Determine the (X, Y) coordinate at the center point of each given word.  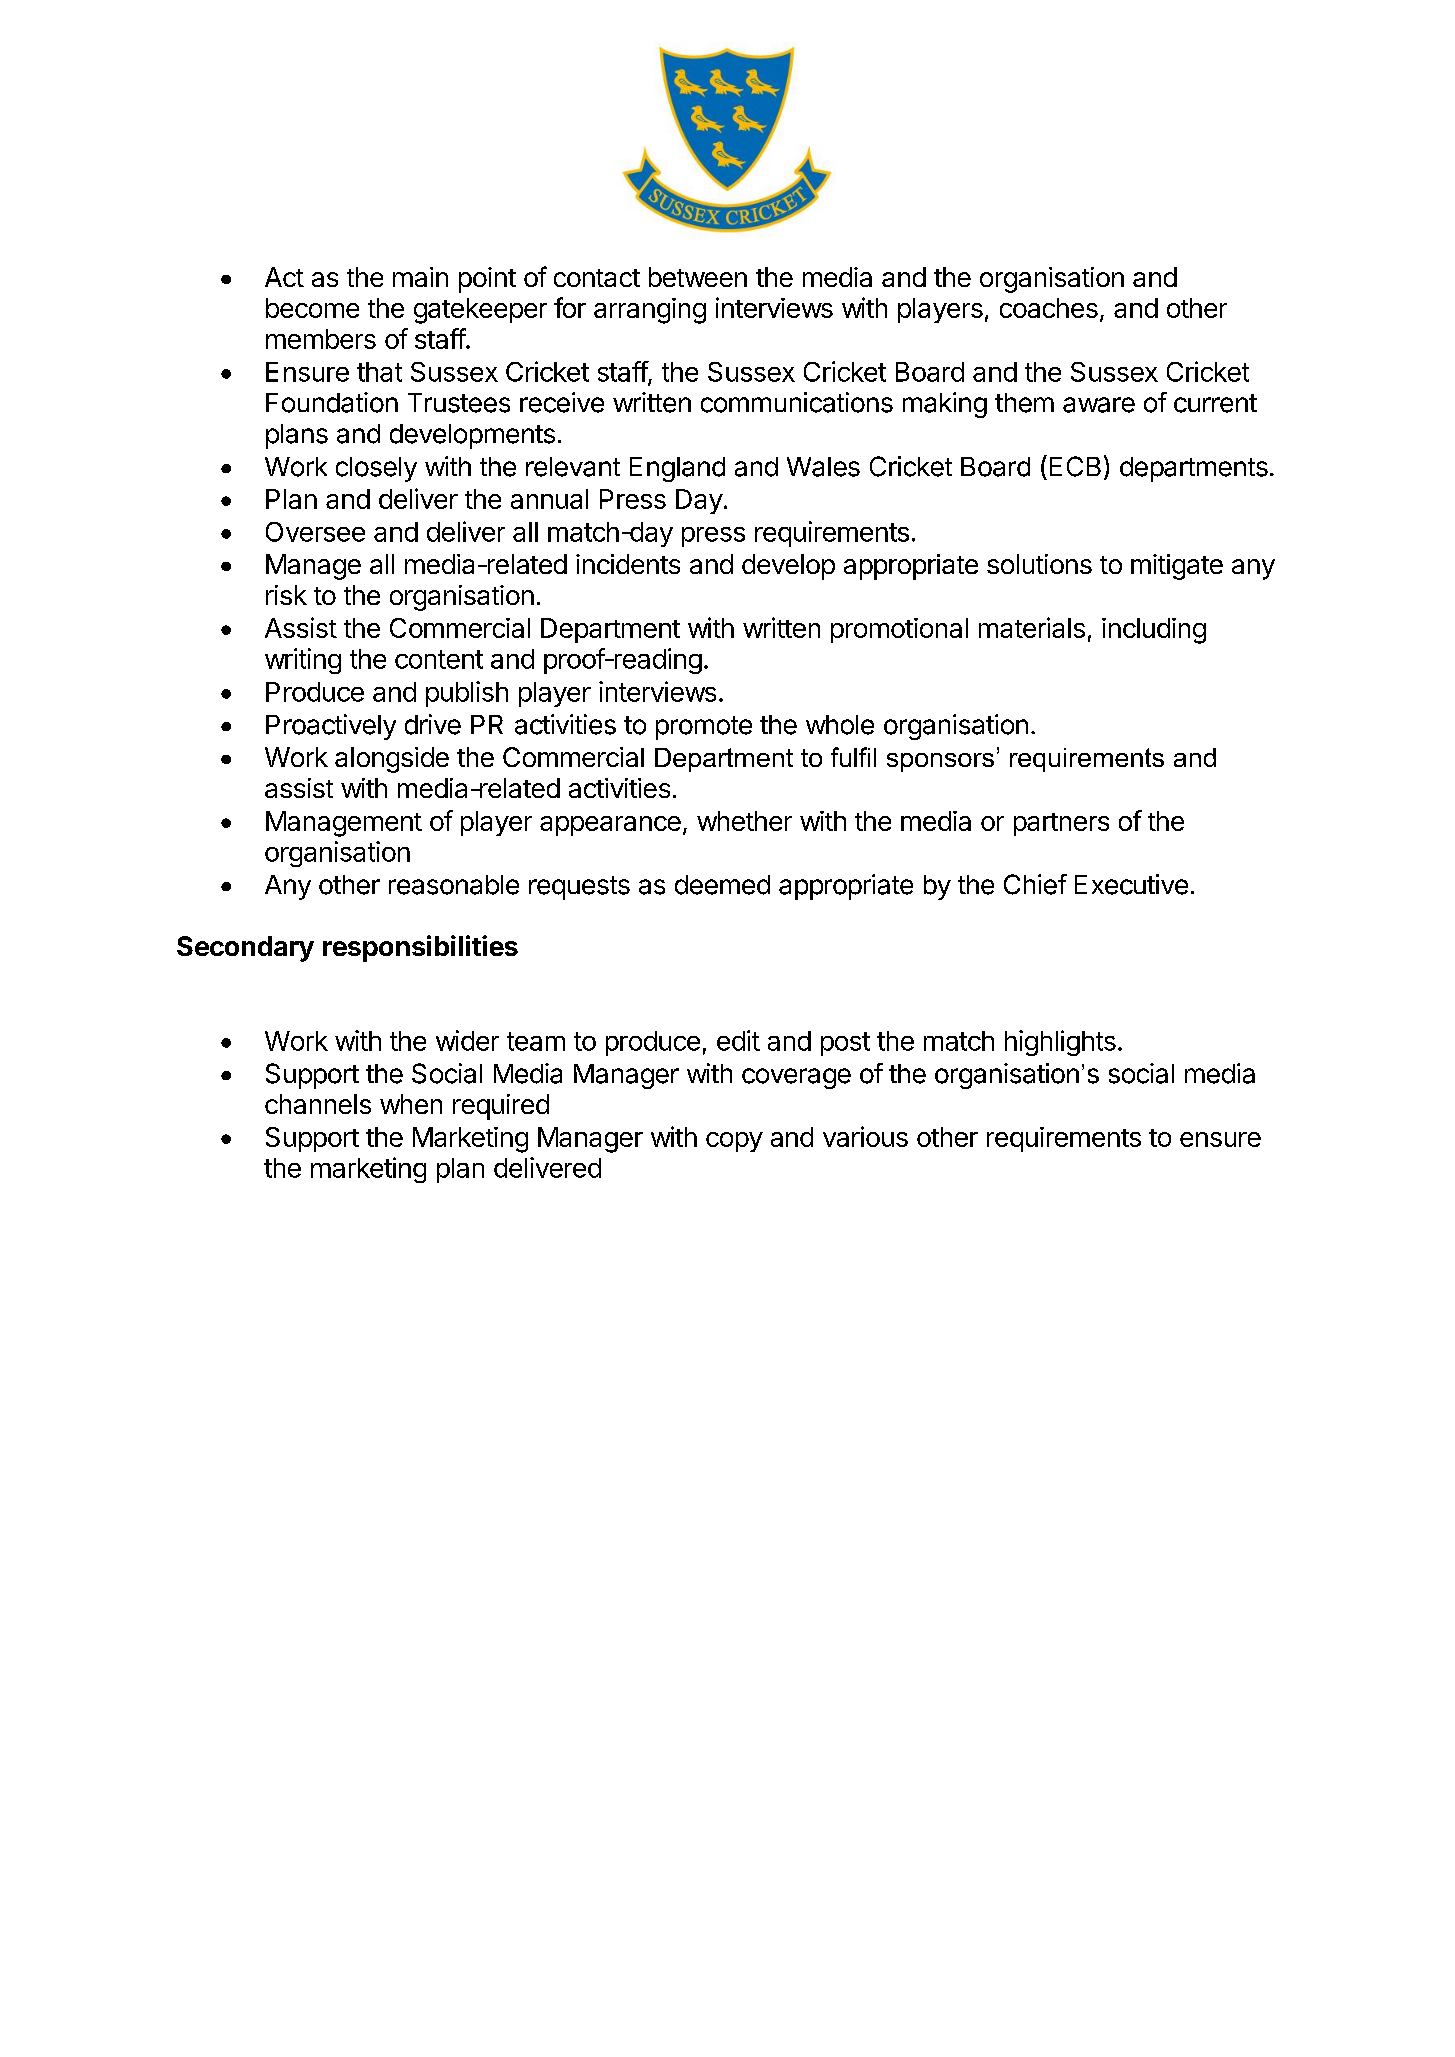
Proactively (331, 727)
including (1154, 631)
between (698, 277)
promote (704, 728)
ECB (1075, 466)
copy (734, 1142)
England (677, 469)
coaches (1049, 308)
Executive (1131, 884)
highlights (1060, 1043)
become (312, 308)
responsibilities (420, 948)
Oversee (315, 532)
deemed (722, 885)
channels (318, 1104)
